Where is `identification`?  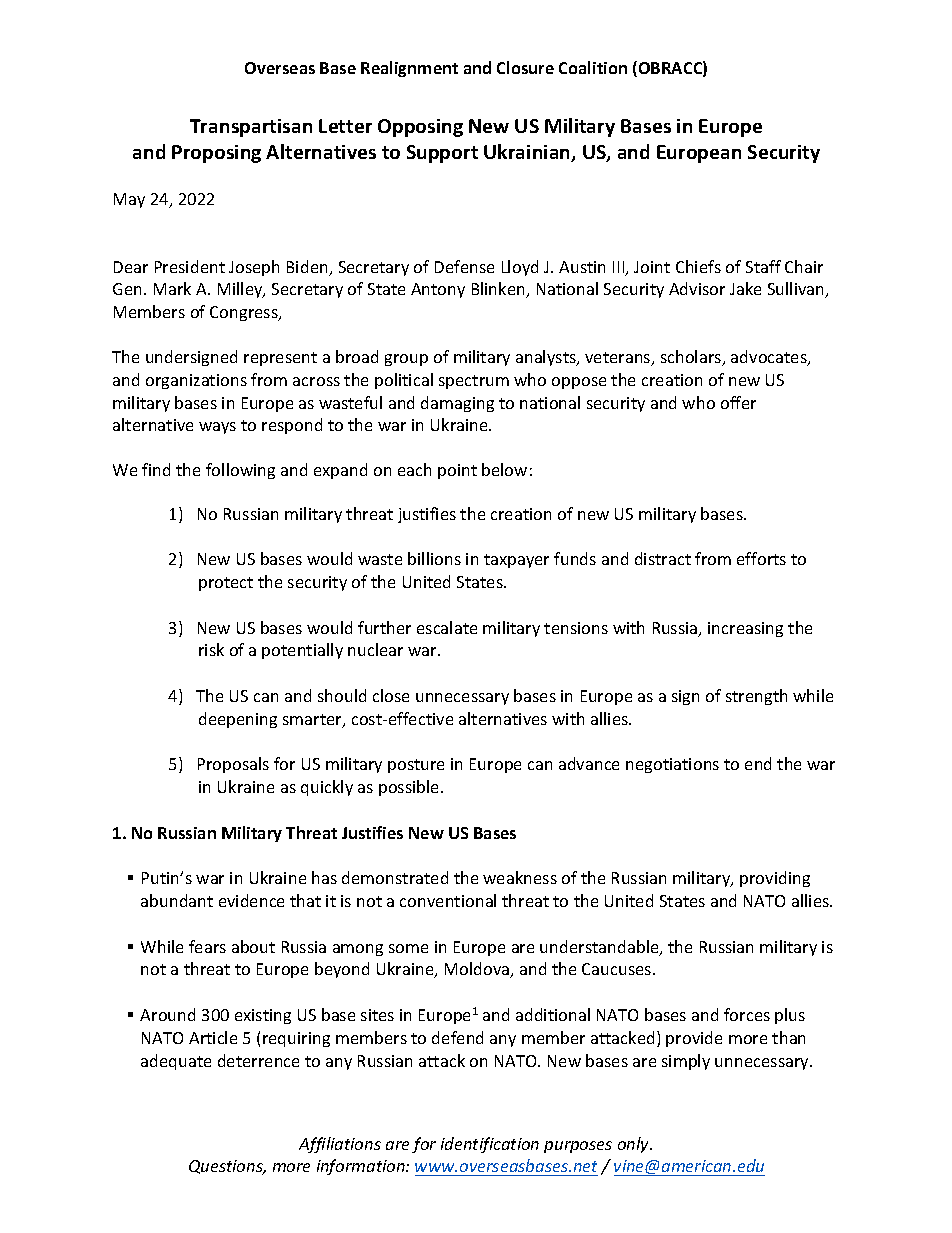 identification is located at coordinates (490, 1145).
